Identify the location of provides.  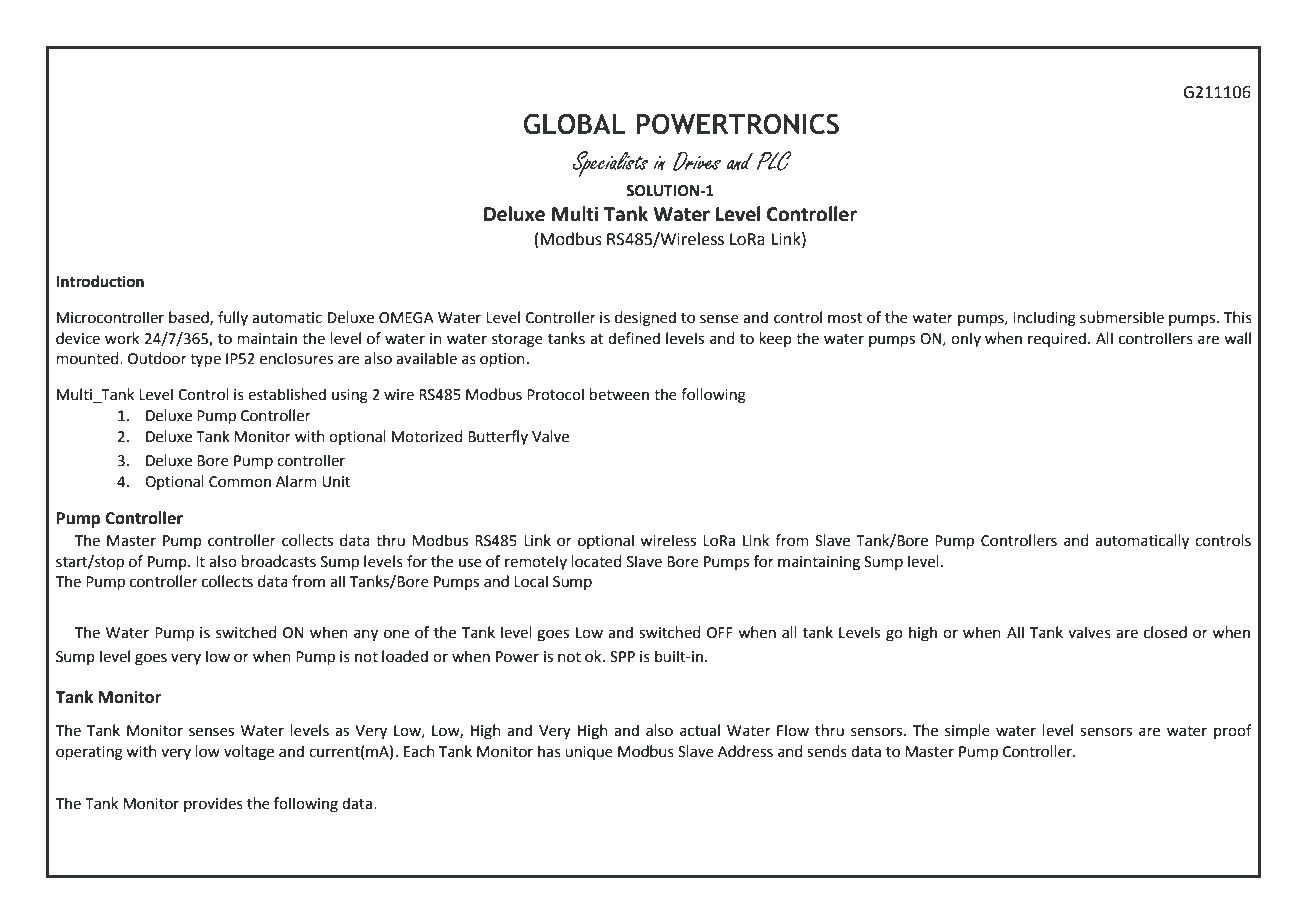
(213, 804).
